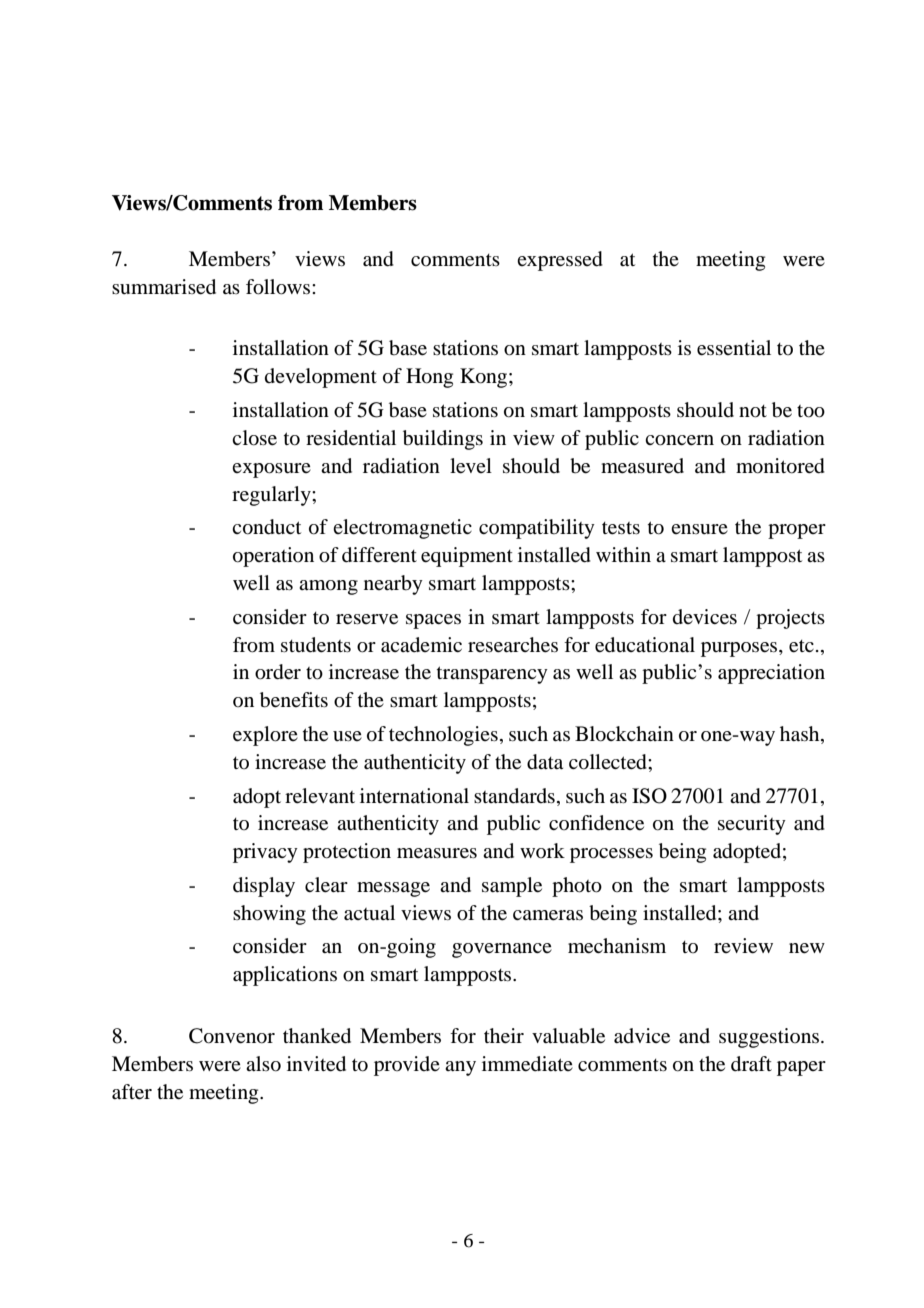 This image has width=924, height=1308. Describe the element at coordinates (492, 675) in the image. I see `transparency` at that location.
